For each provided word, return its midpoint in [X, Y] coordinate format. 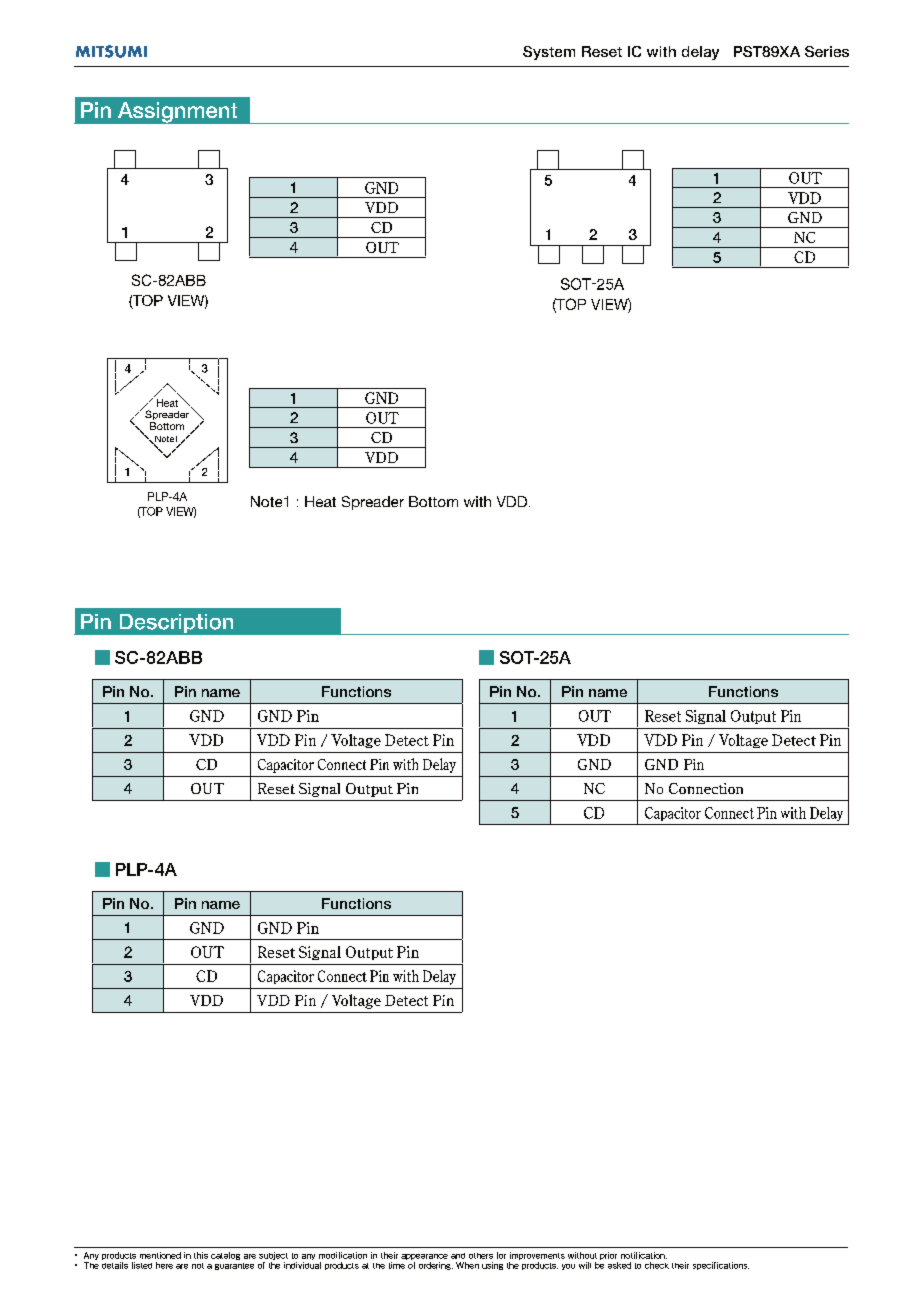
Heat [167, 403]
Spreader [167, 416]
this [201, 1255]
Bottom [167, 426]
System [549, 53]
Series [827, 51]
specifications [721, 1266]
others [481, 1256]
